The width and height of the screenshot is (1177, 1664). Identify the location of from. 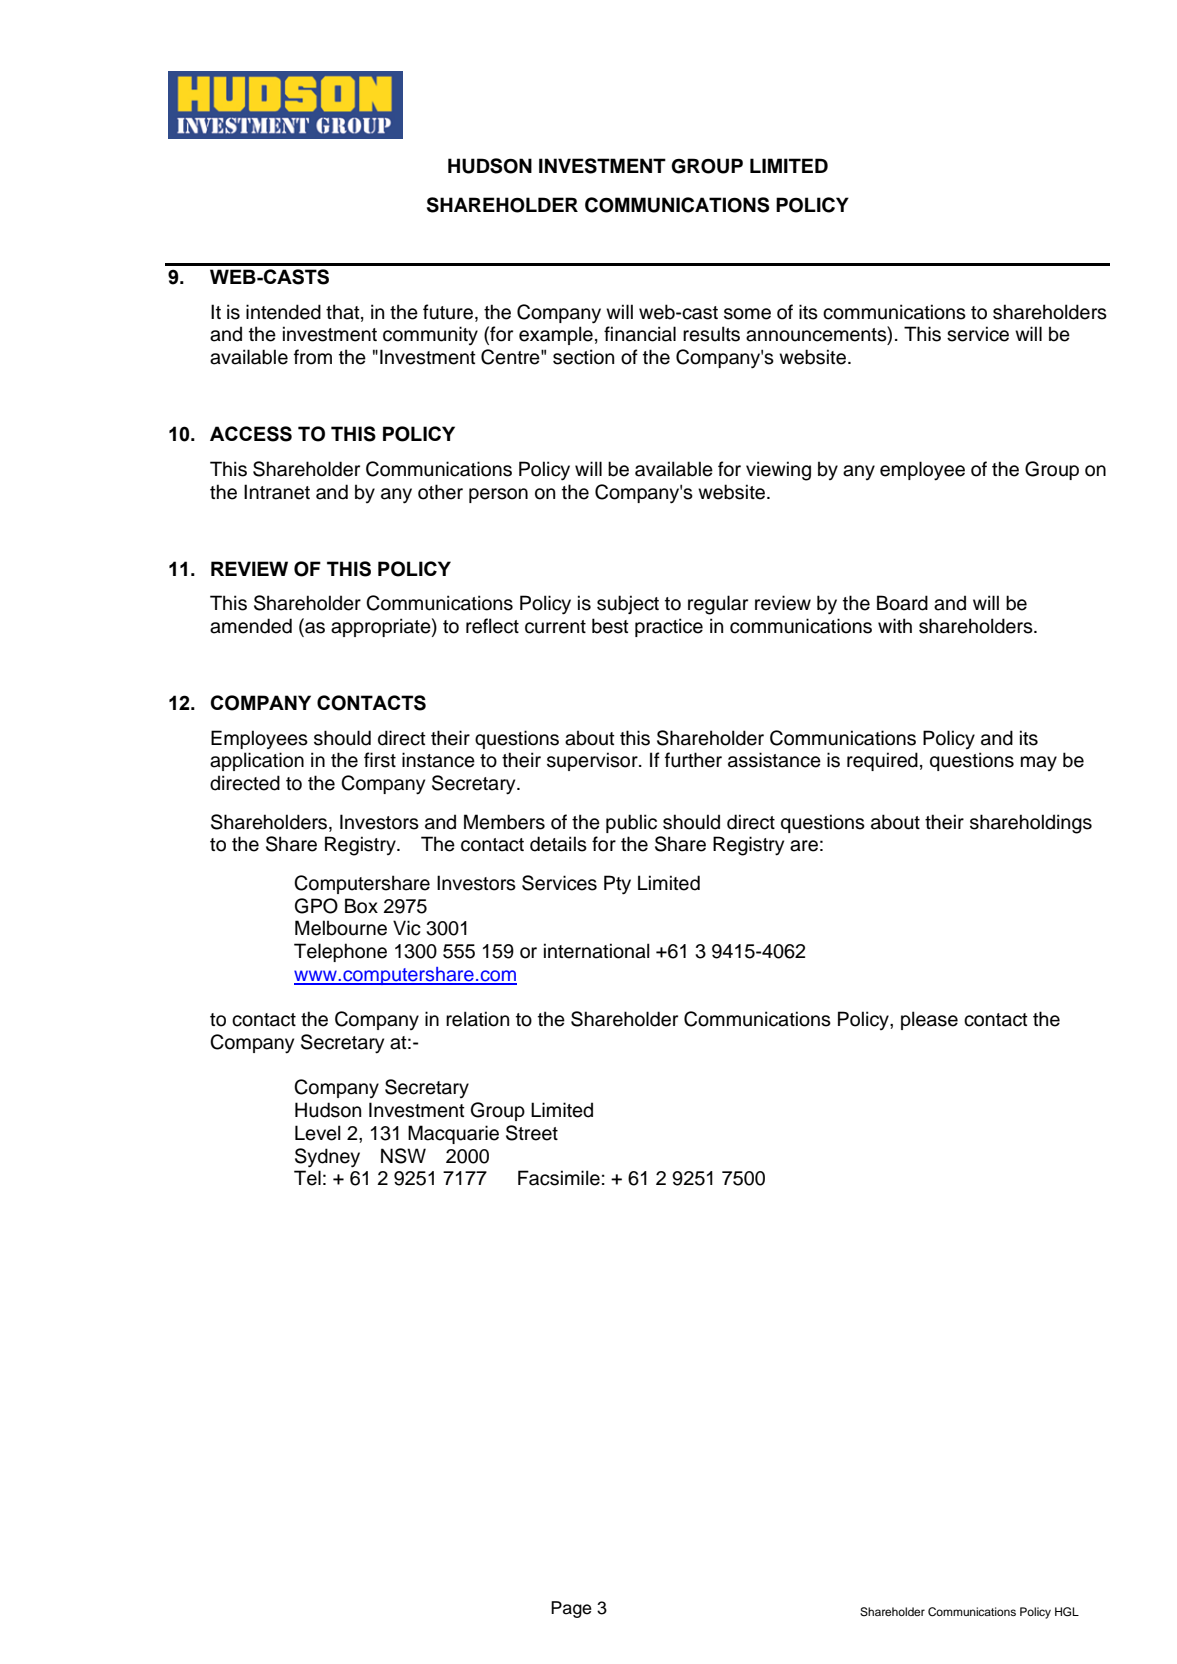
(313, 357).
